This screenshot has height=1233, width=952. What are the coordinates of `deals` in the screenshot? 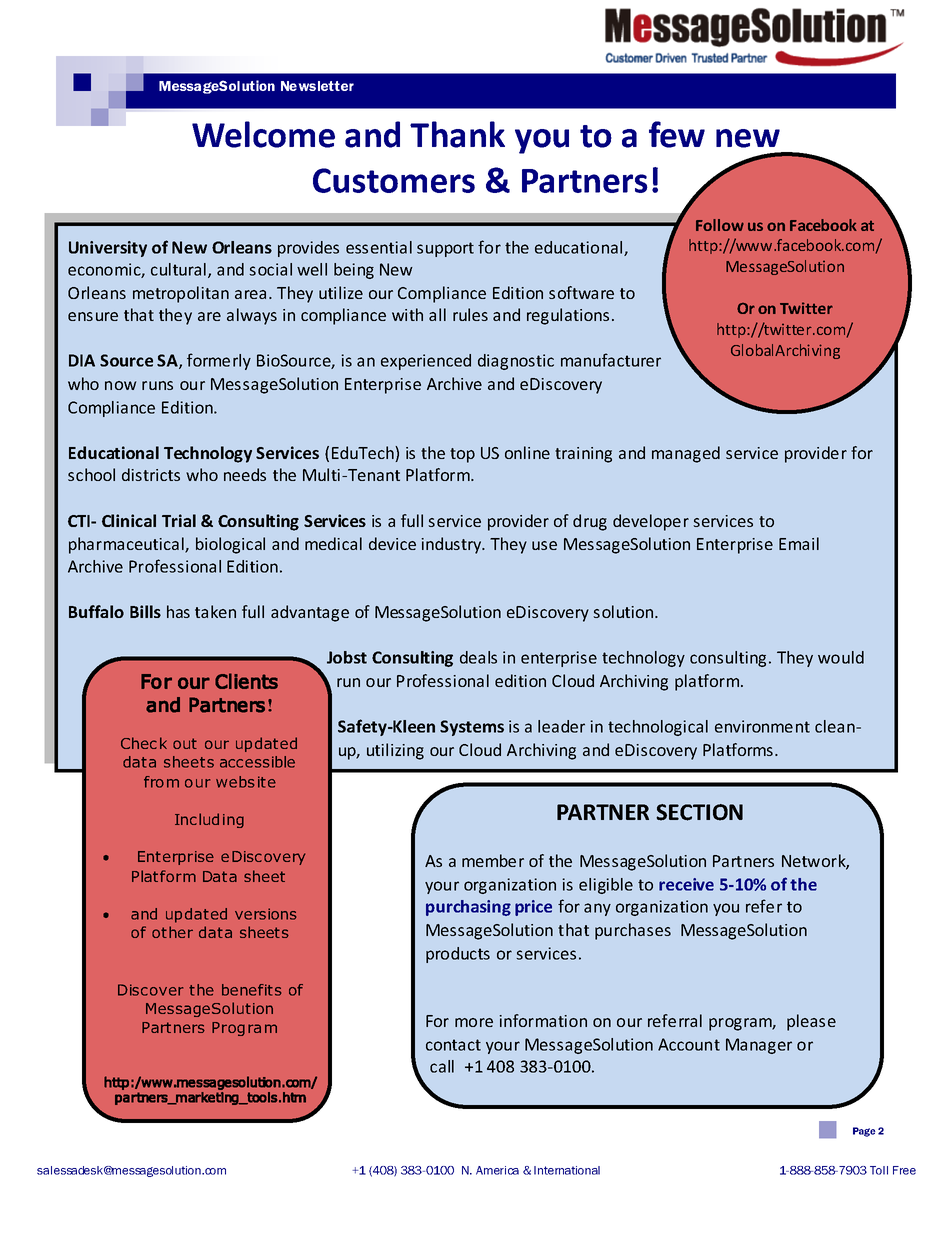 It's located at (478, 657).
